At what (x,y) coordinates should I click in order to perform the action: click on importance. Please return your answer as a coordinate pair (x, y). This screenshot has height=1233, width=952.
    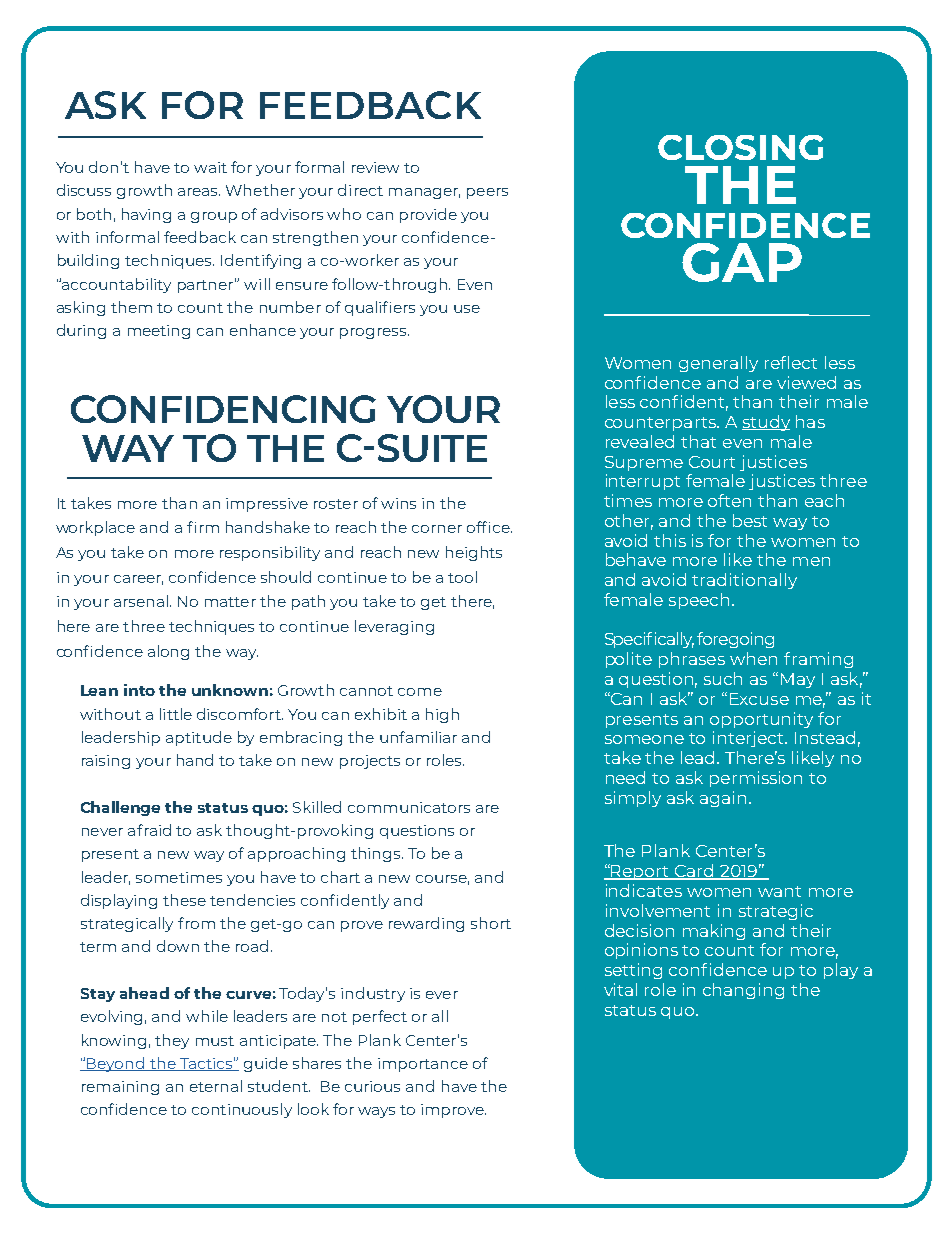
    Looking at the image, I should click on (423, 1065).
